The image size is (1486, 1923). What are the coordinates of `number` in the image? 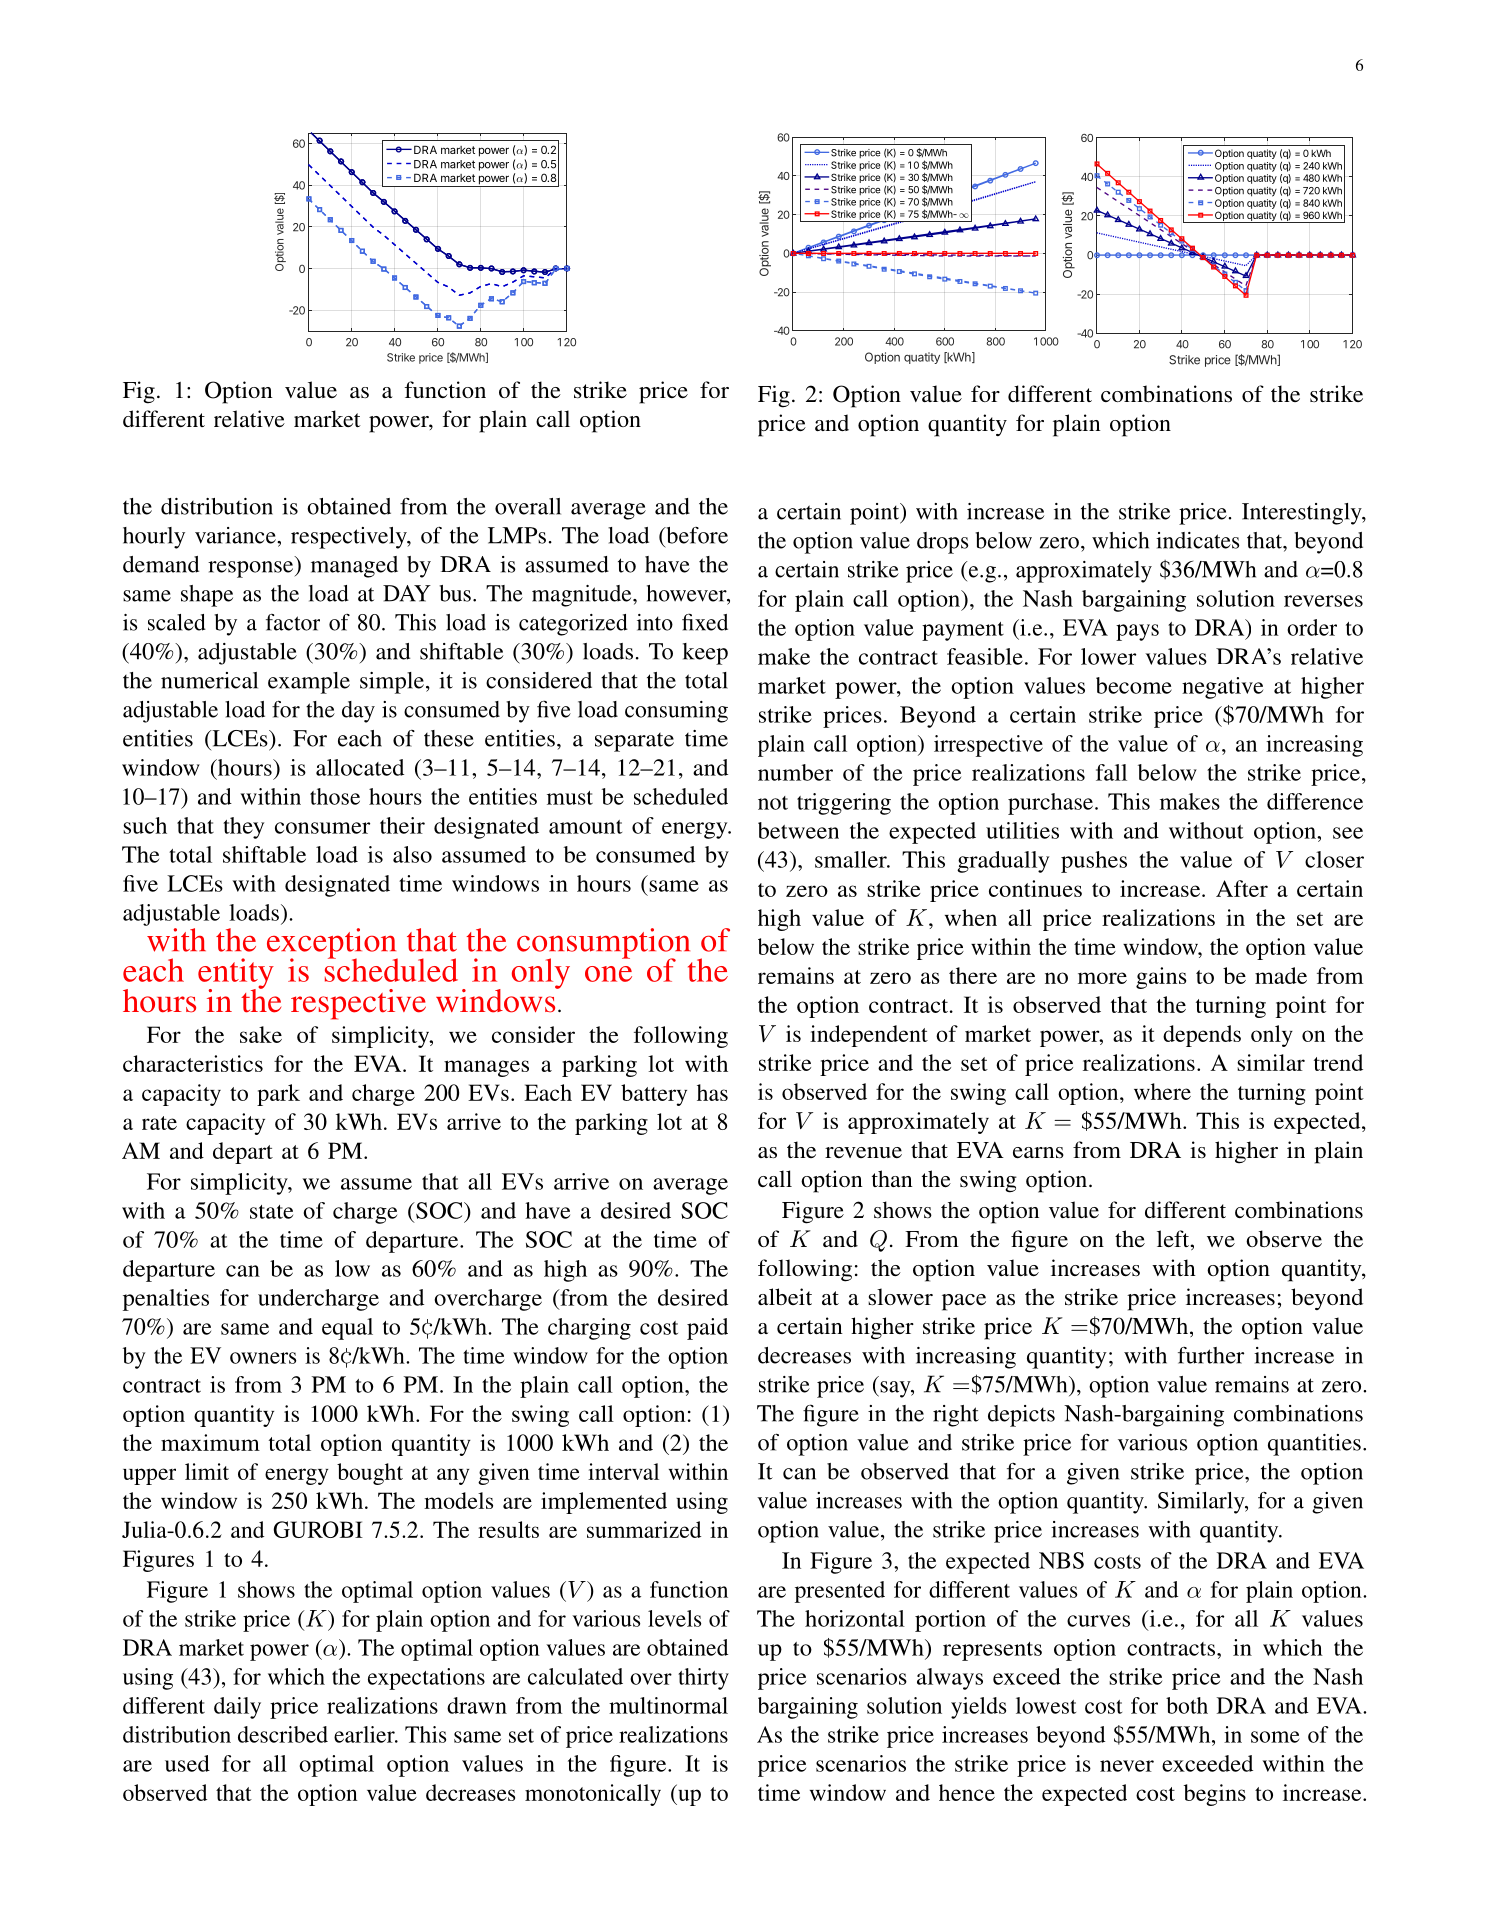 It's located at (795, 772).
